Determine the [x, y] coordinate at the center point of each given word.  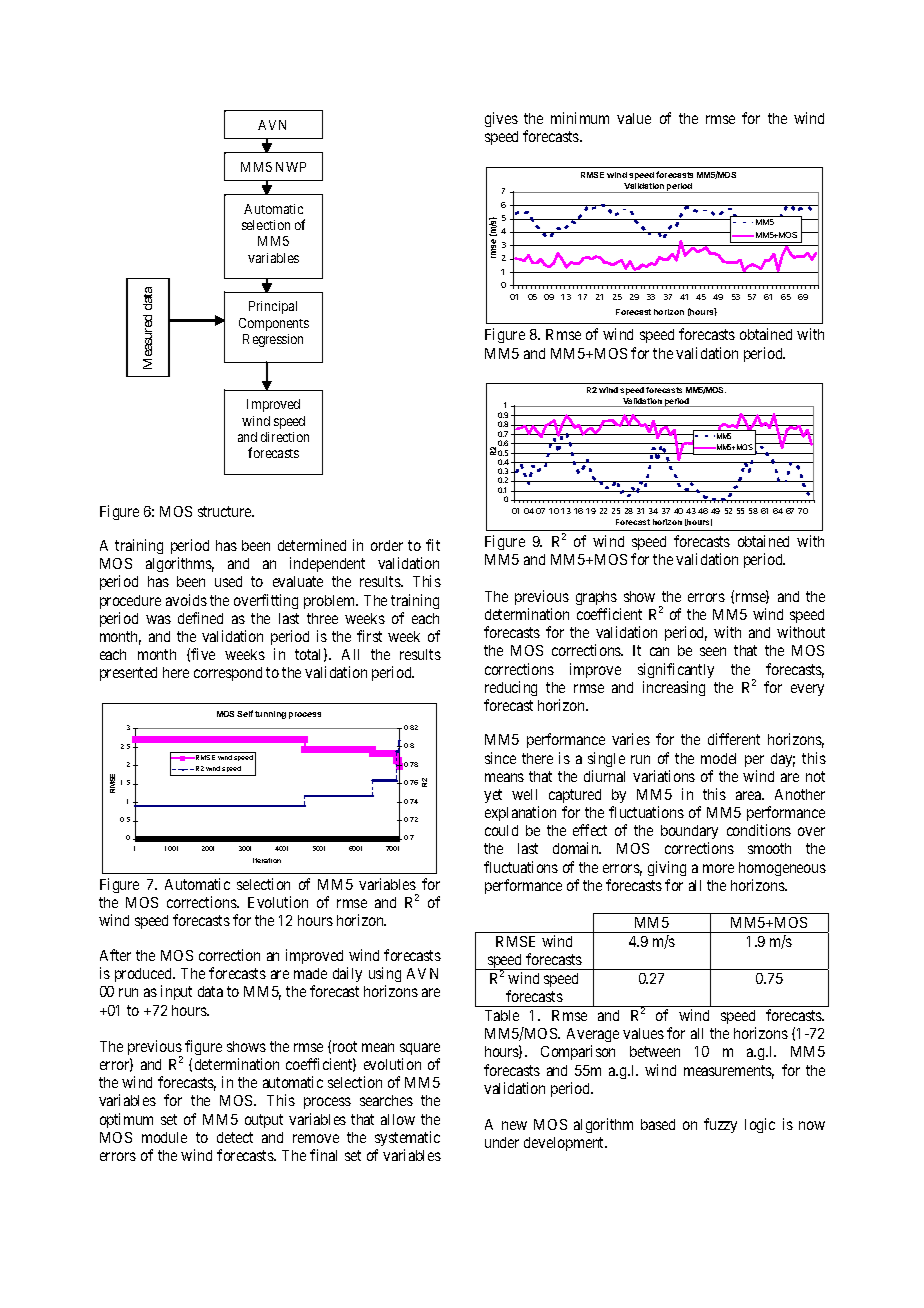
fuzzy [720, 1125]
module [164, 1137]
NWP [291, 167]
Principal [273, 307]
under [502, 1142]
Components [274, 324]
